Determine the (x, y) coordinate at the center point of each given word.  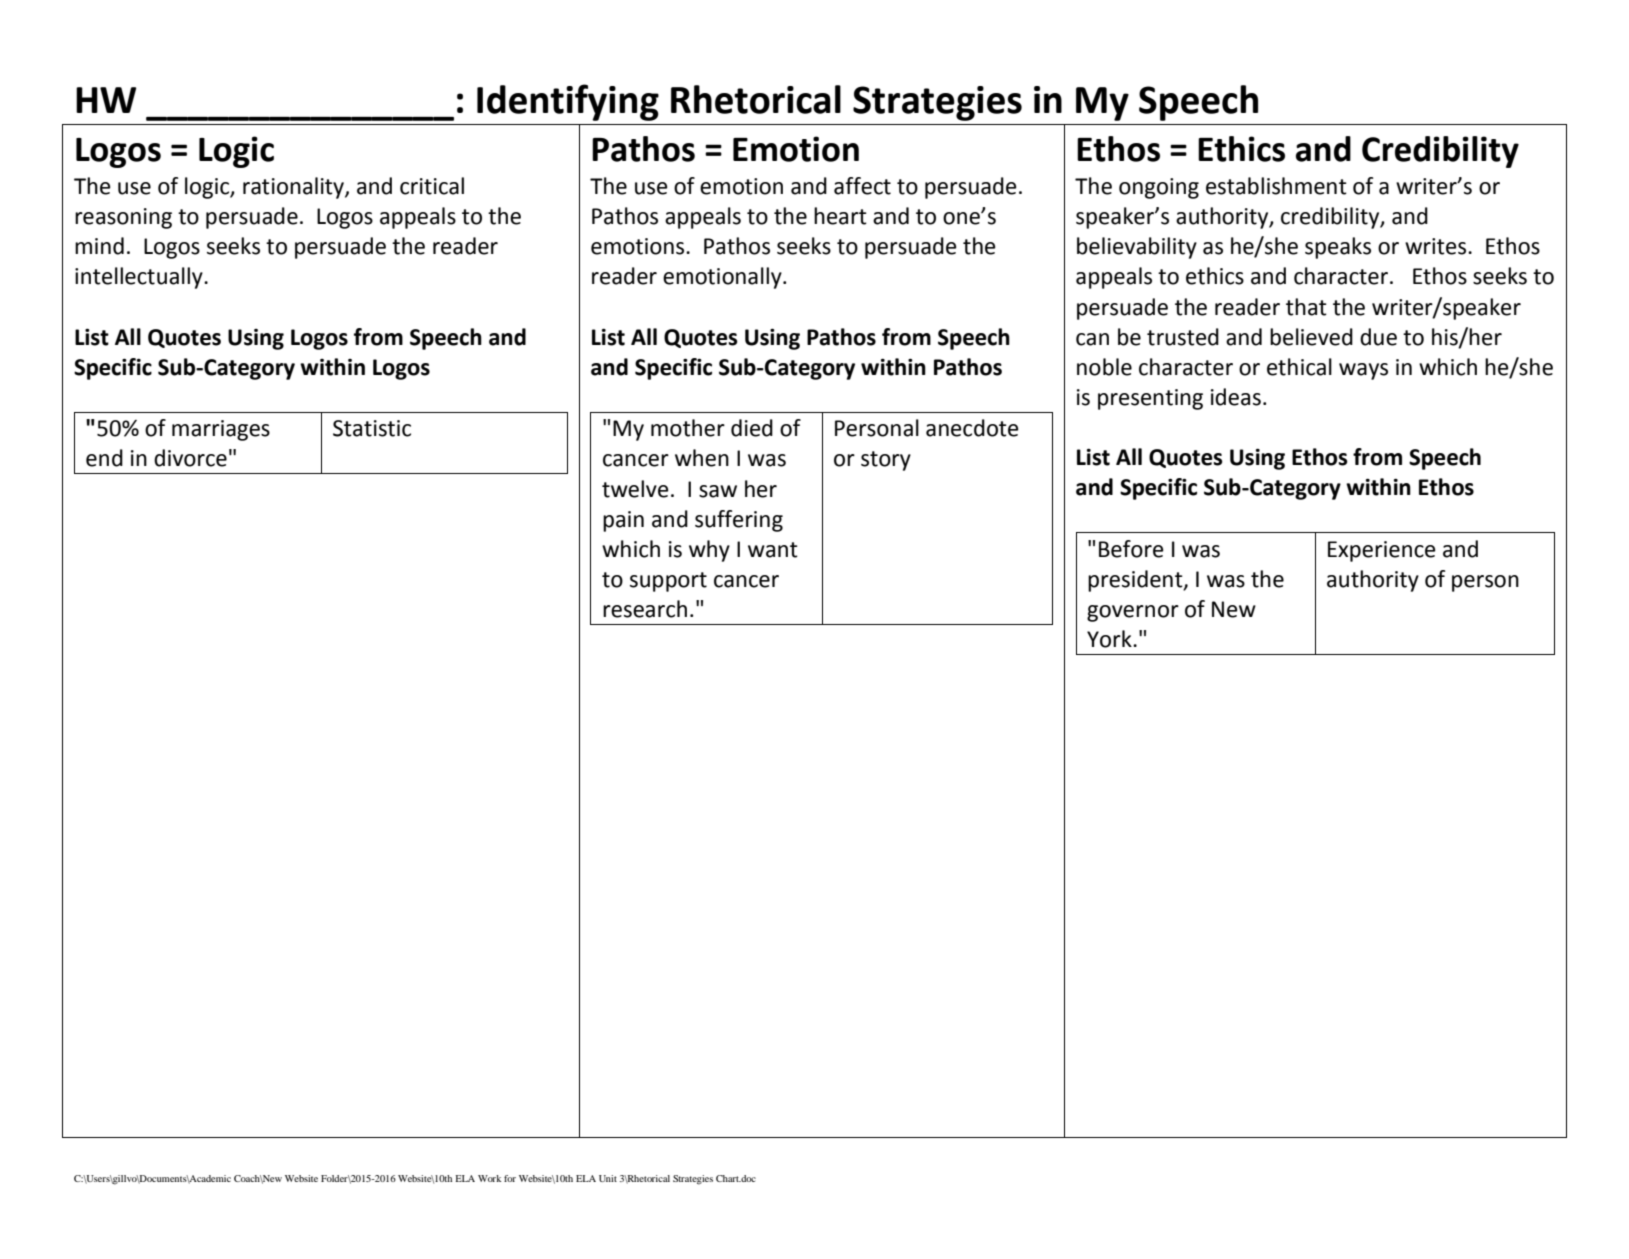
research (645, 609)
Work (489, 1178)
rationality (294, 188)
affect (862, 186)
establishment (1276, 186)
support (668, 582)
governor (1133, 613)
